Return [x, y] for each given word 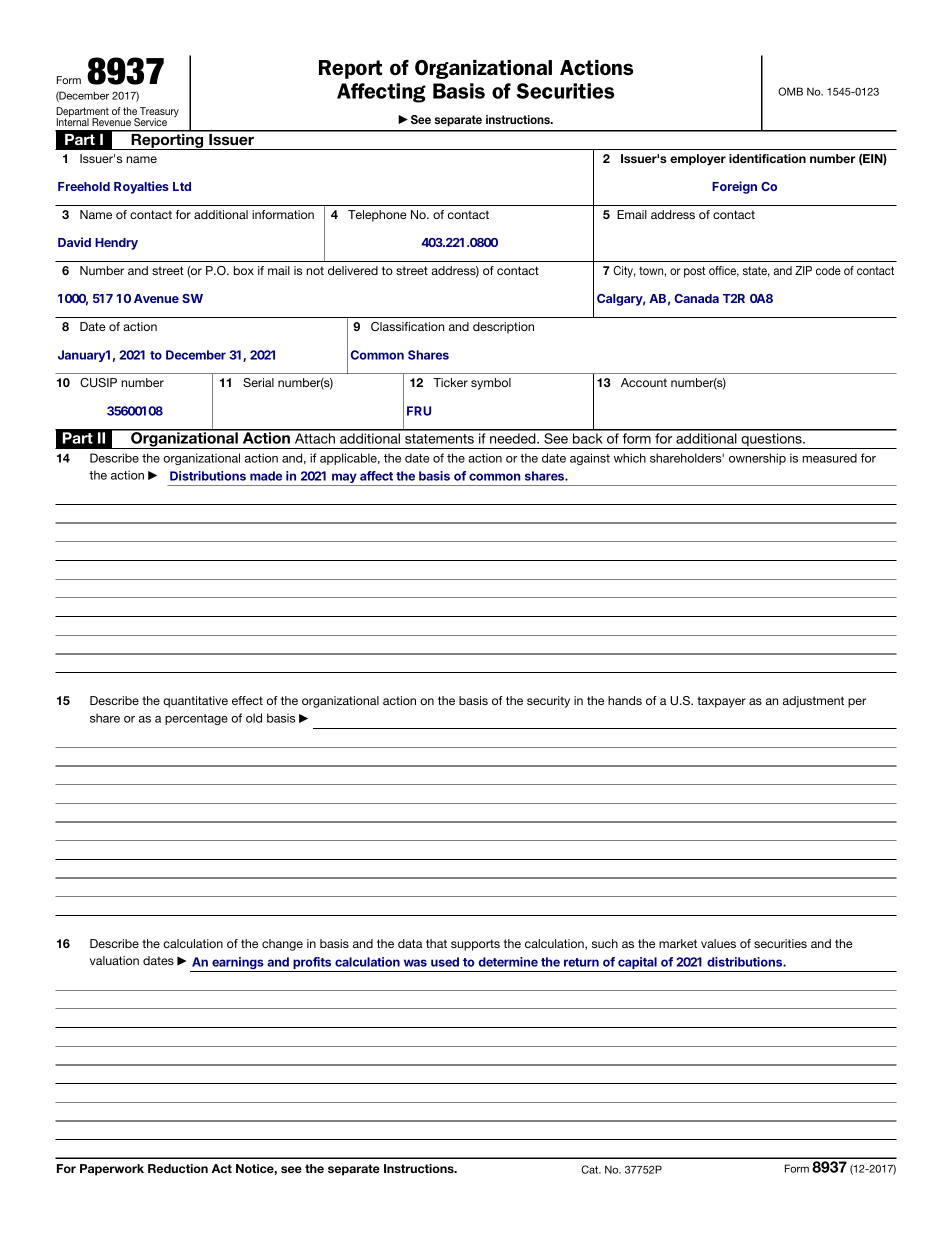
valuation [114, 960]
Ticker [450, 382]
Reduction [178, 1168]
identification [767, 158]
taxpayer [721, 702]
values [718, 943]
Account [644, 382]
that [436, 943]
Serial [258, 382]
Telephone [377, 216]
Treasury [158, 113]
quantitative [195, 702]
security [548, 702]
